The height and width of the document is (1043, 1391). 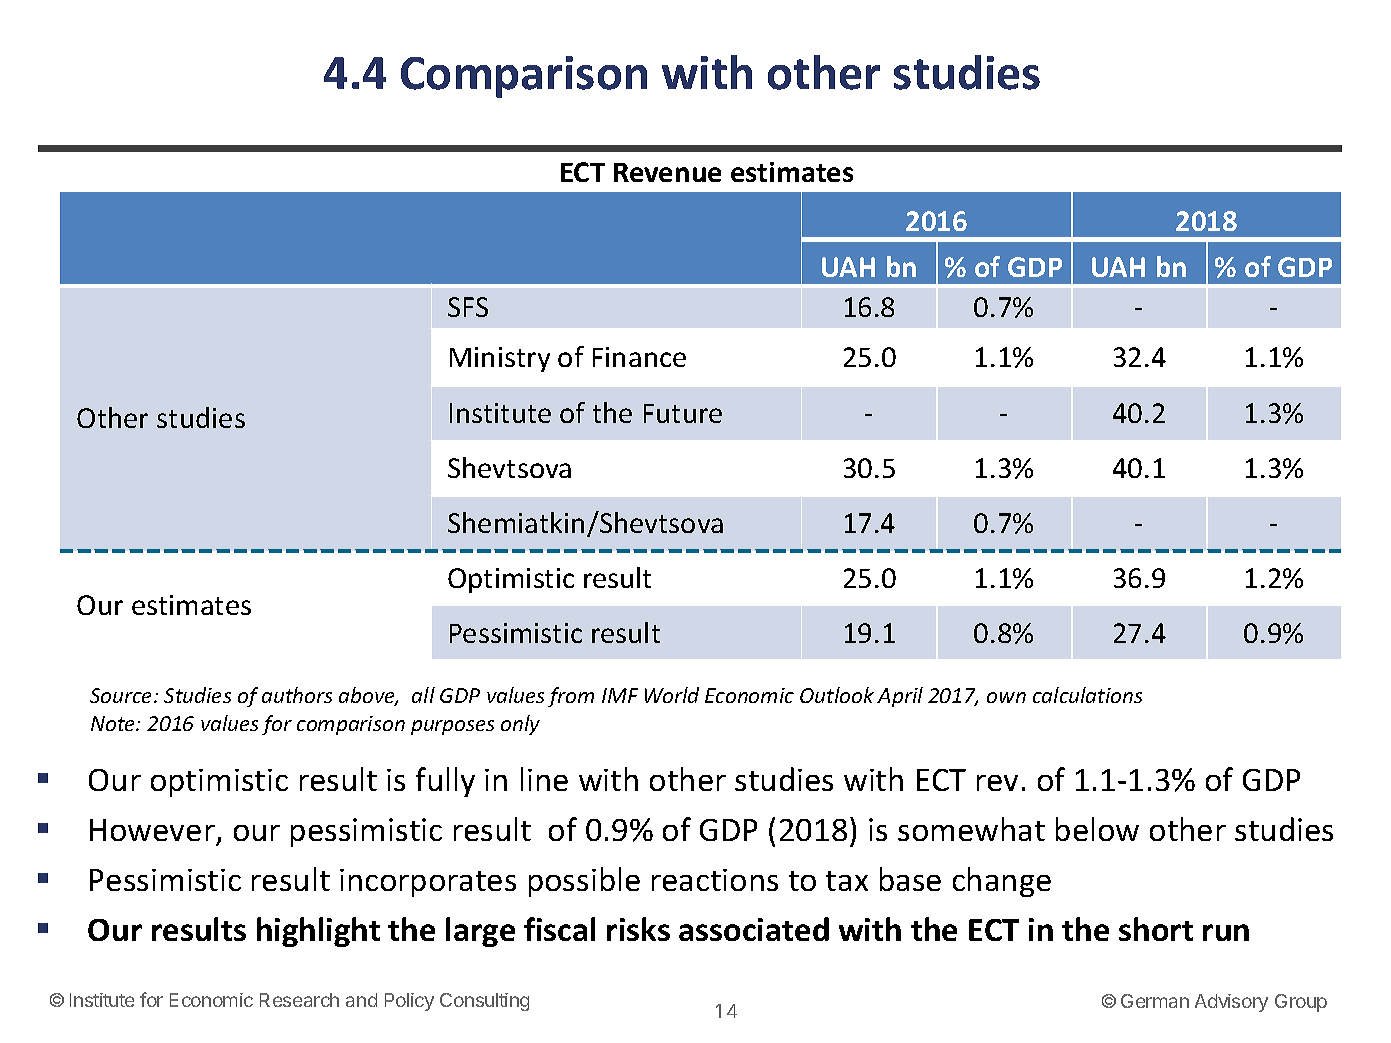 What do you see at coordinates (1006, 697) in the document?
I see `own` at bounding box center [1006, 697].
